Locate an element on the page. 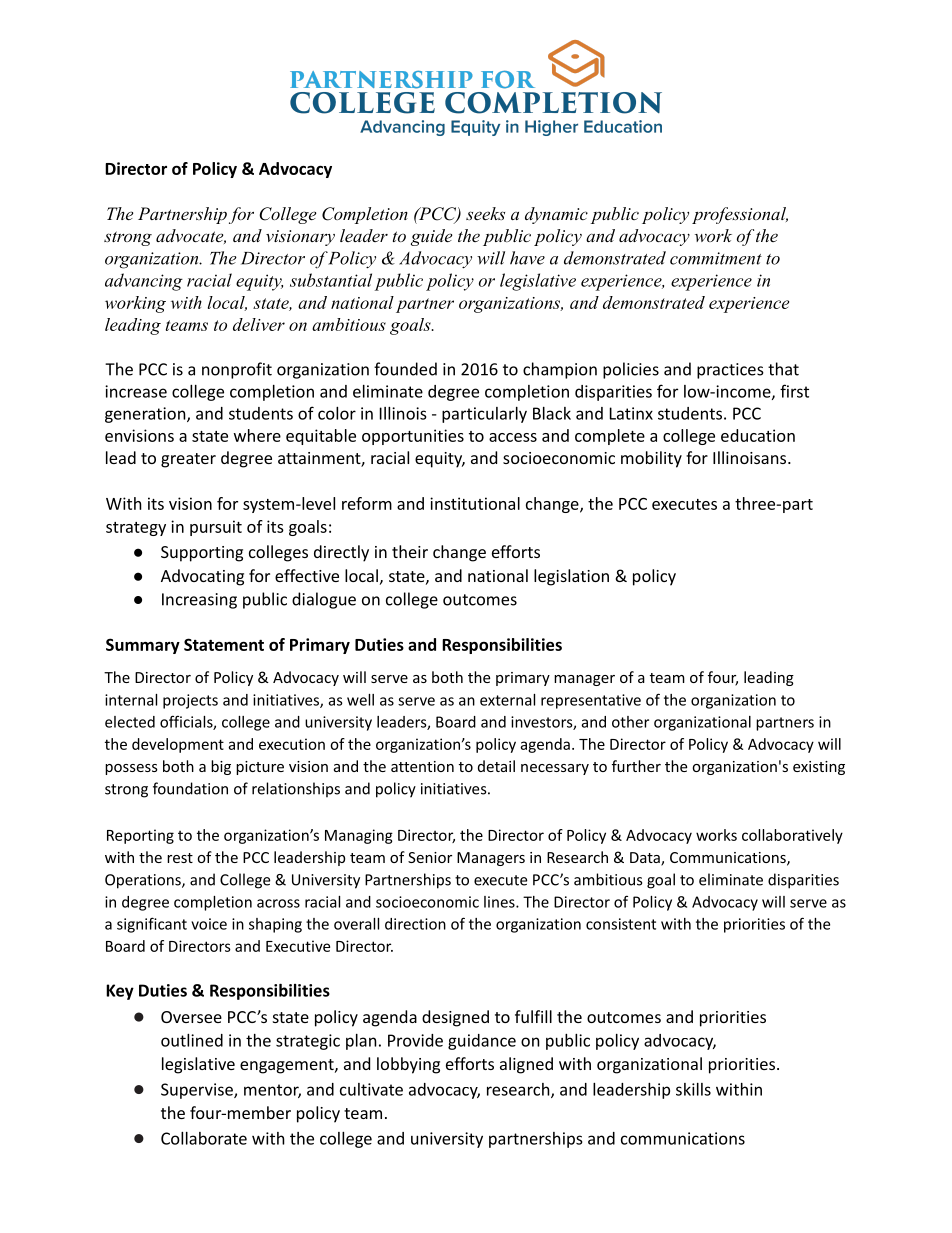 The image size is (952, 1233). institutional is located at coordinates (475, 503).
